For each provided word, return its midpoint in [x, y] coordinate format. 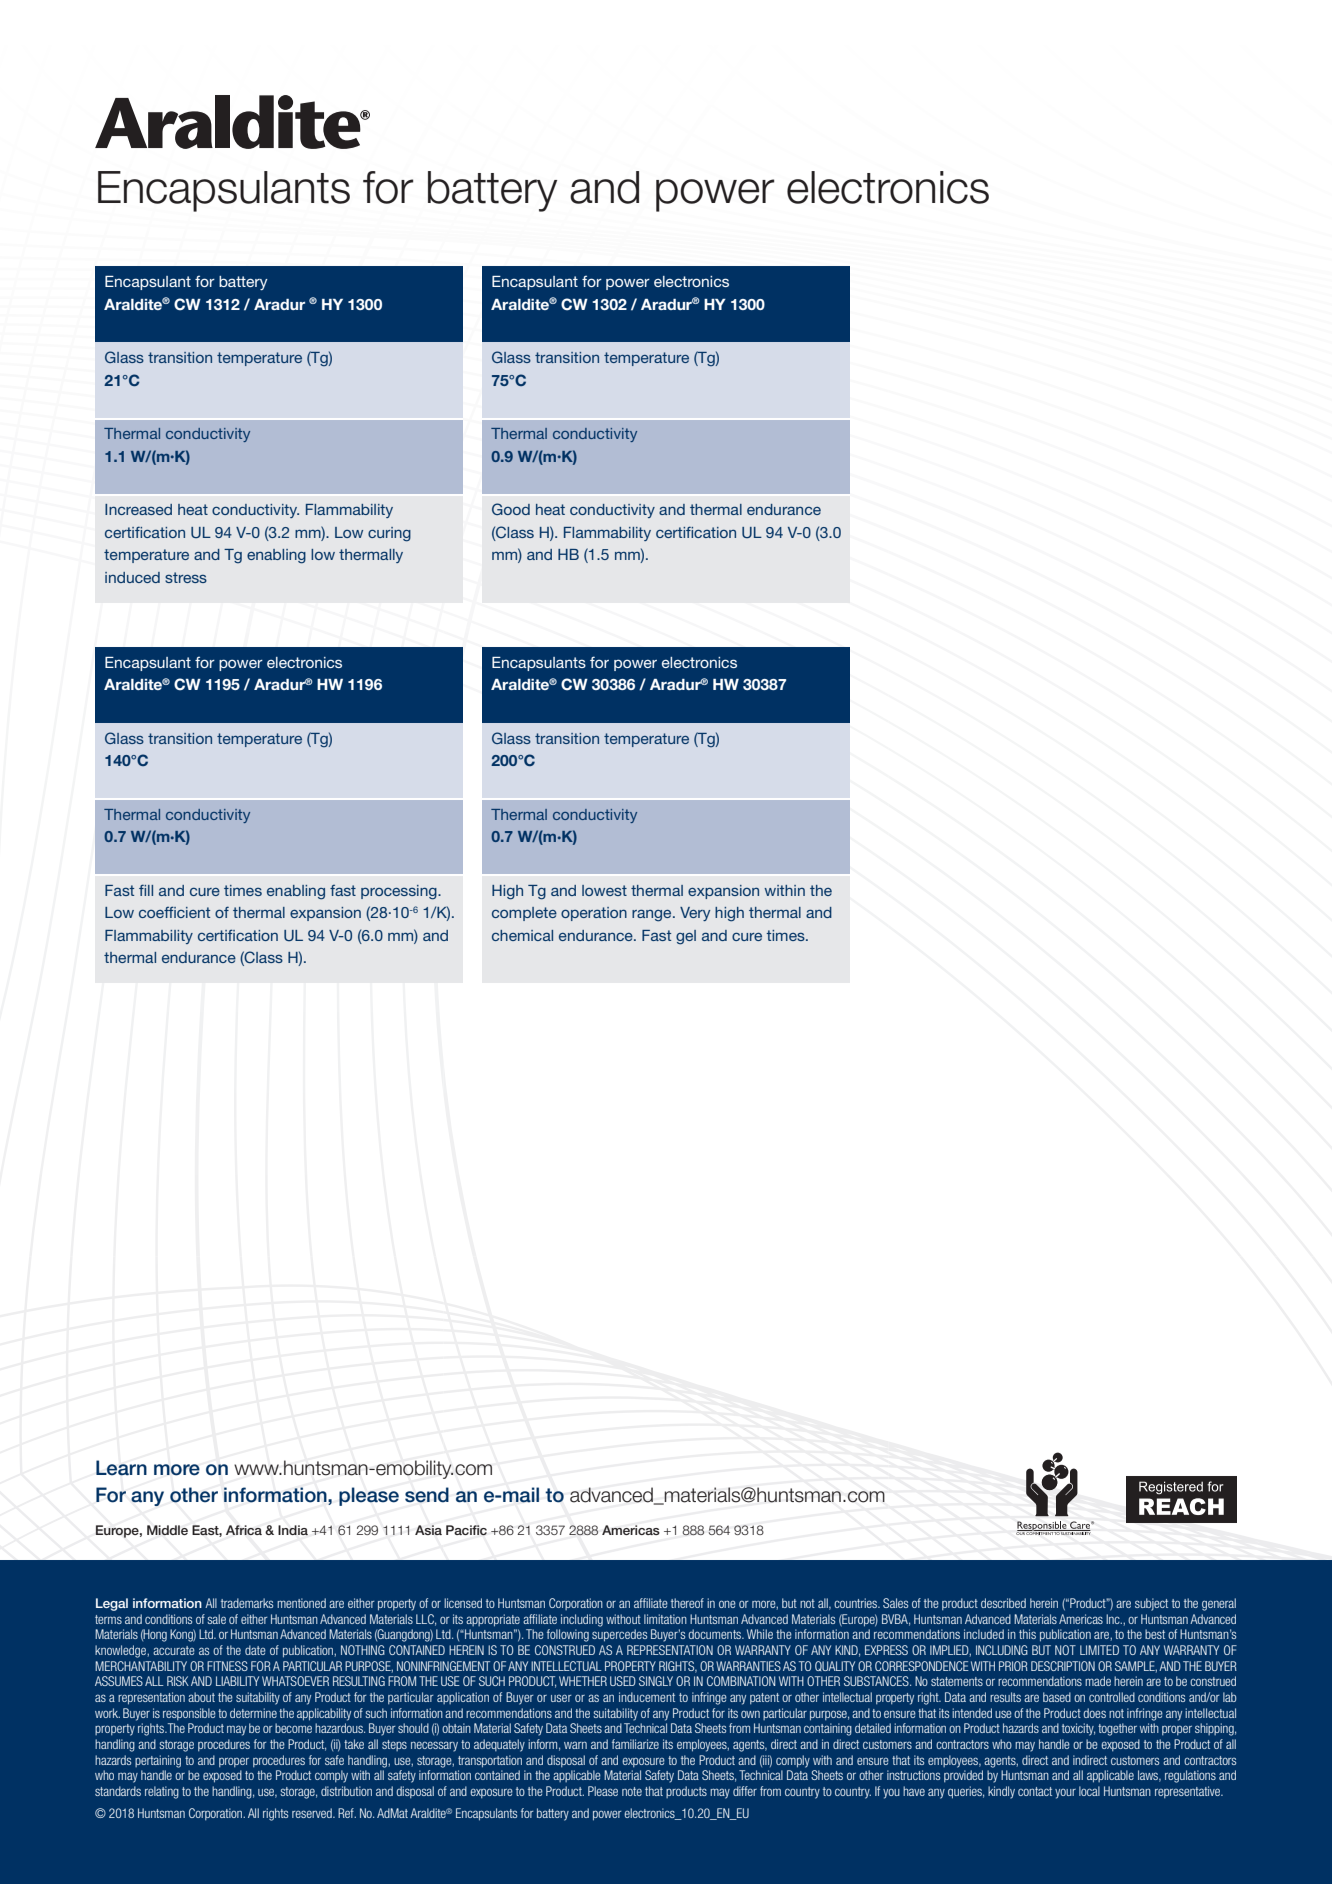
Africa [244, 1530]
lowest [604, 890]
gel [686, 937]
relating [162, 1792]
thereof [687, 1603]
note [632, 1791]
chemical [522, 935]
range [653, 915]
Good [511, 509]
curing [389, 534]
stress [186, 577]
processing [400, 892]
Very [695, 914]
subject [1151, 1604]
